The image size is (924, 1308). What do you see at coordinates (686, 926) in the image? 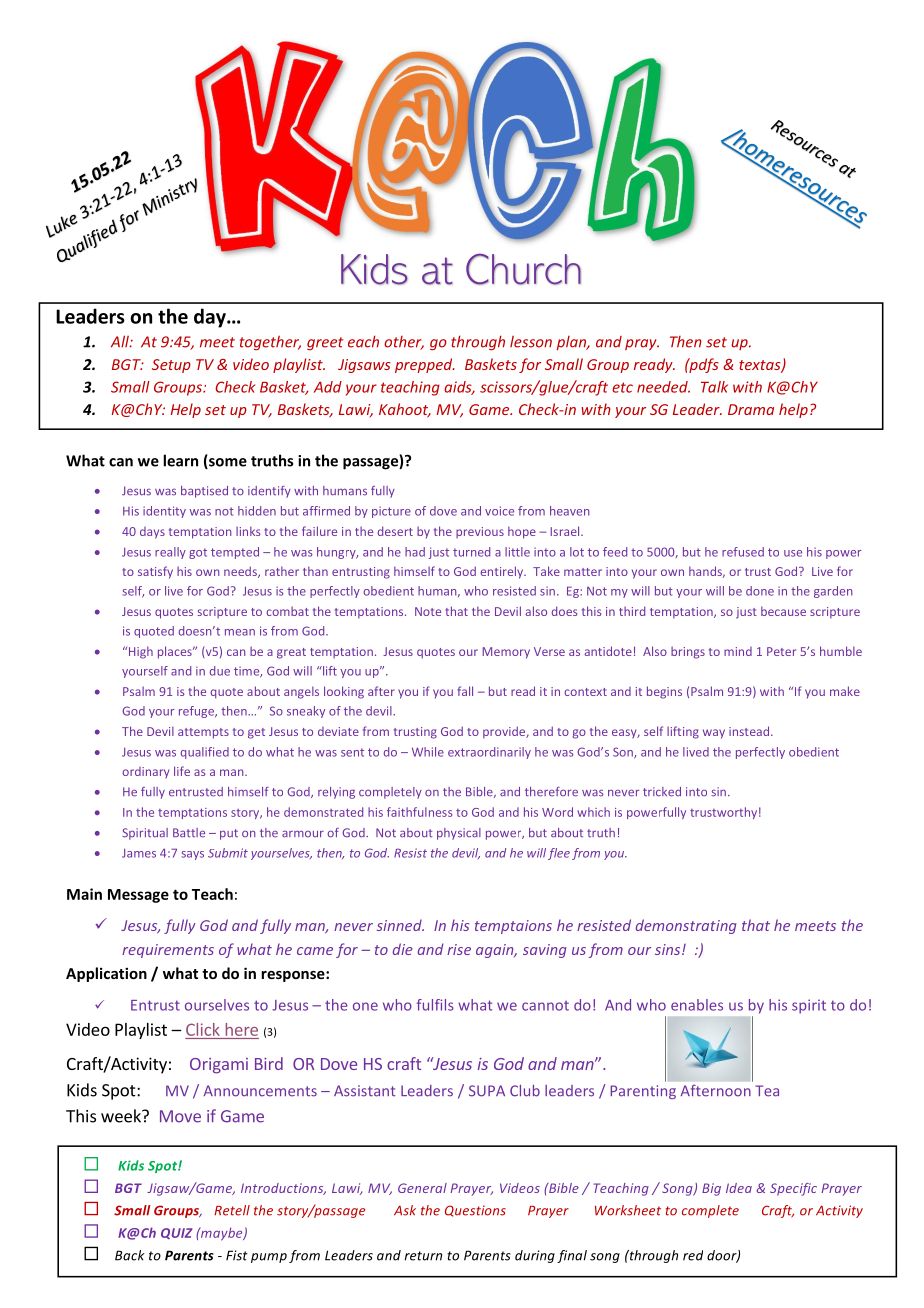
I see `demonstrating` at bounding box center [686, 926].
